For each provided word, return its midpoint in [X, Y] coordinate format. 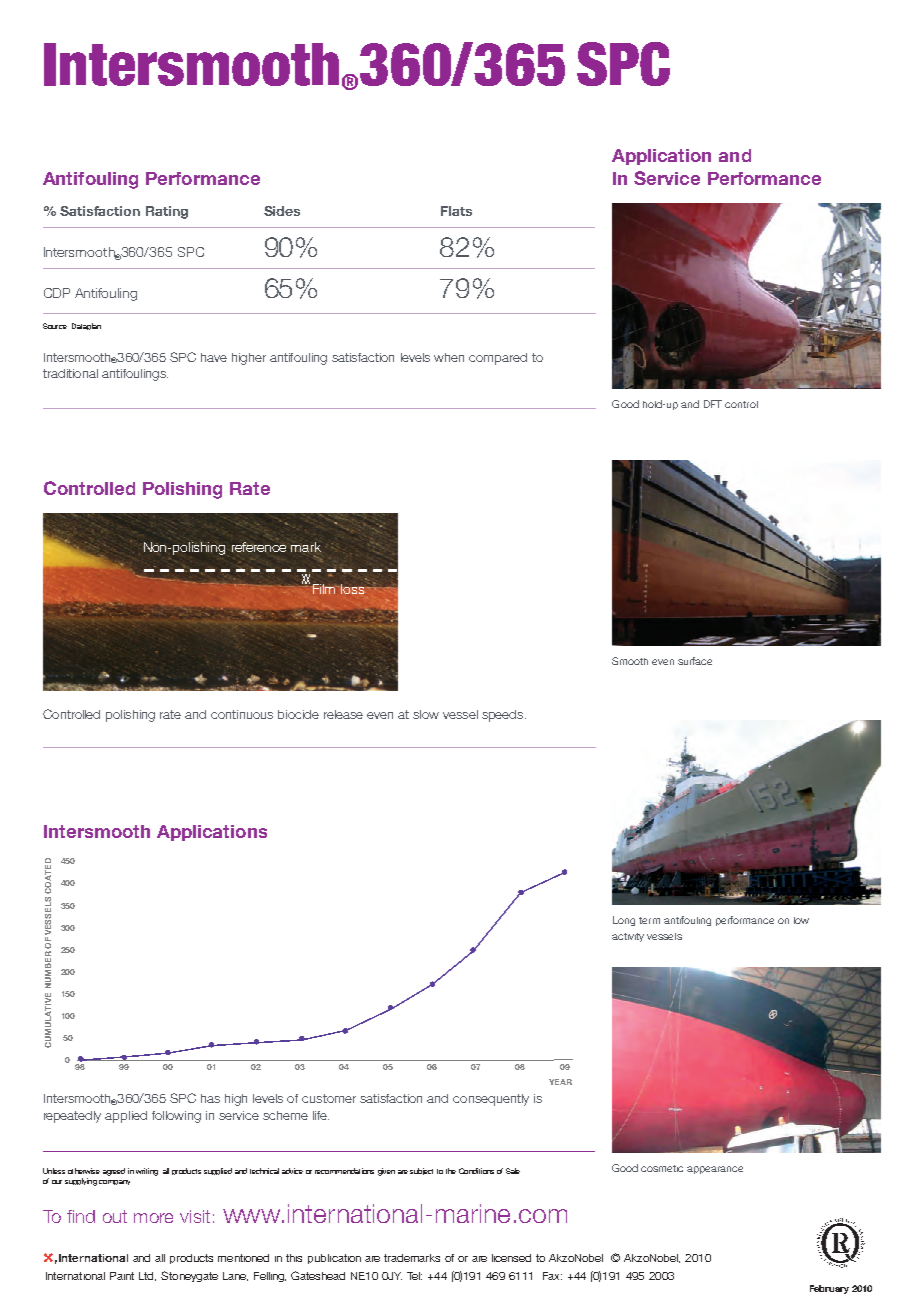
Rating [167, 212]
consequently [491, 1100]
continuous [242, 714]
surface [695, 661]
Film [324, 589]
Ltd [147, 1276]
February [829, 1289]
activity [628, 937]
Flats [456, 211]
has [210, 1098]
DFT [713, 404]
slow [426, 714]
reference [259, 547]
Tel [414, 1276]
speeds [504, 716]
